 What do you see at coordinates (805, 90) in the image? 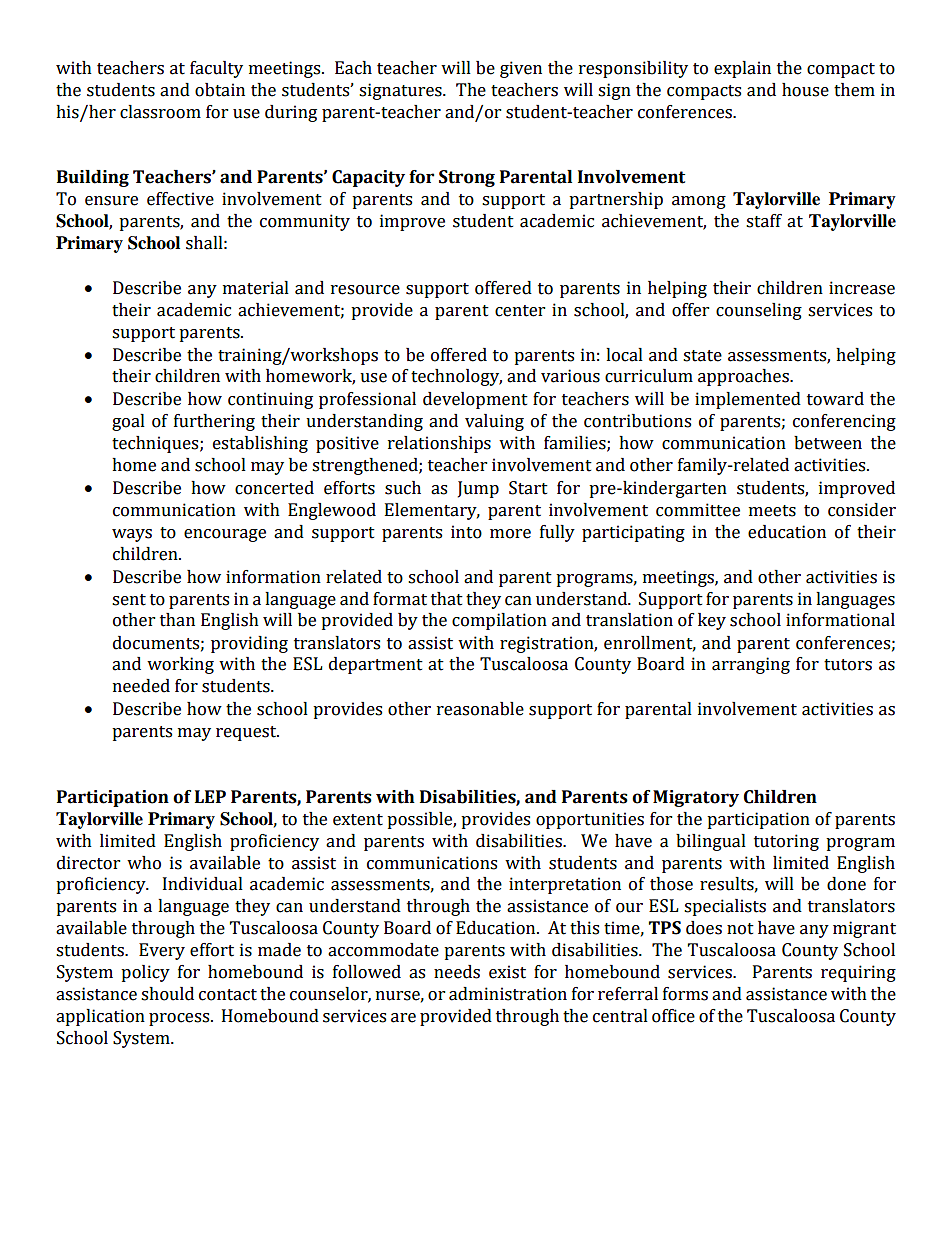
I see `house` at bounding box center [805, 90].
